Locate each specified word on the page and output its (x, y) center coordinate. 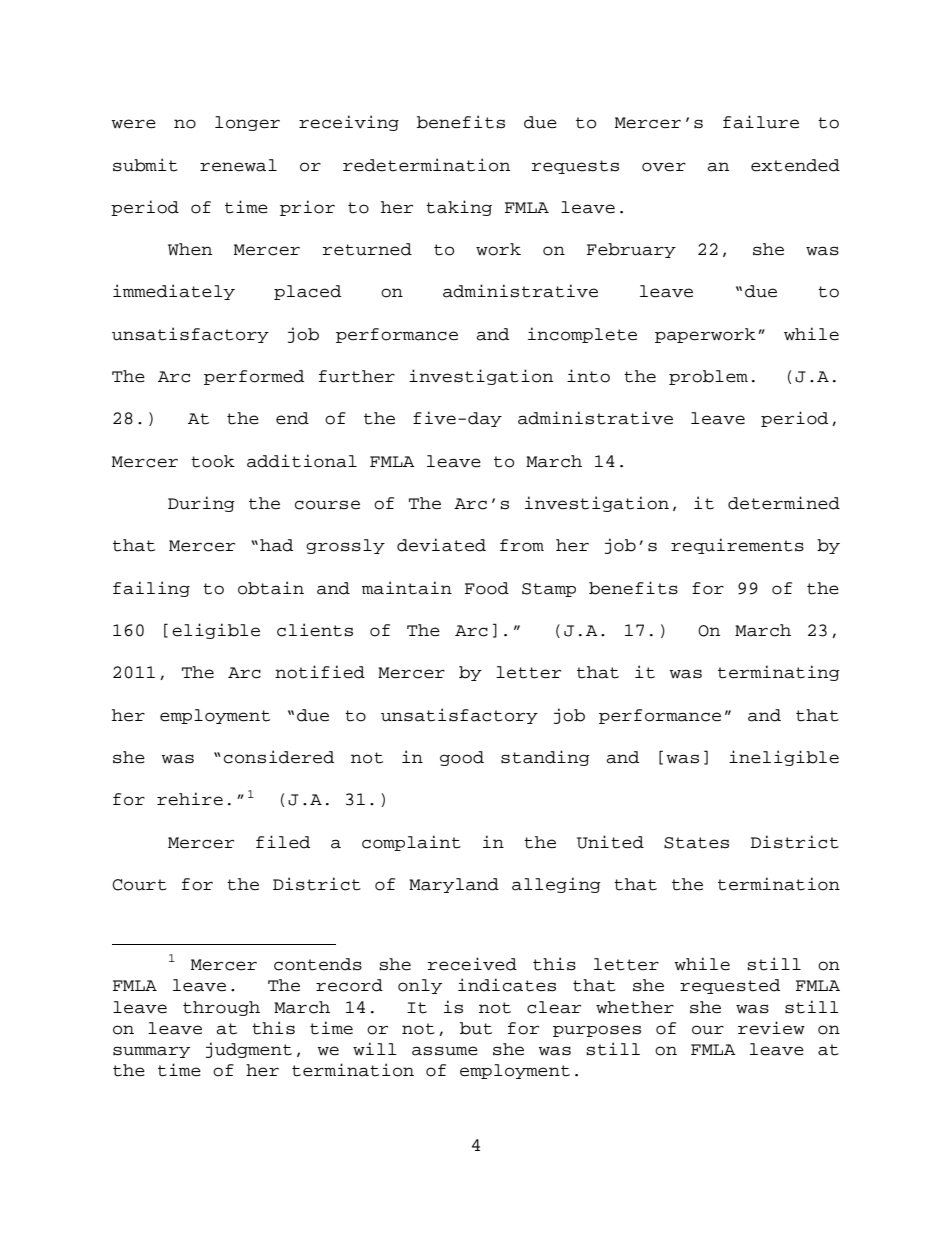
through (221, 1008)
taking (459, 208)
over (664, 167)
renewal (238, 165)
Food (487, 588)
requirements (737, 546)
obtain (271, 588)
